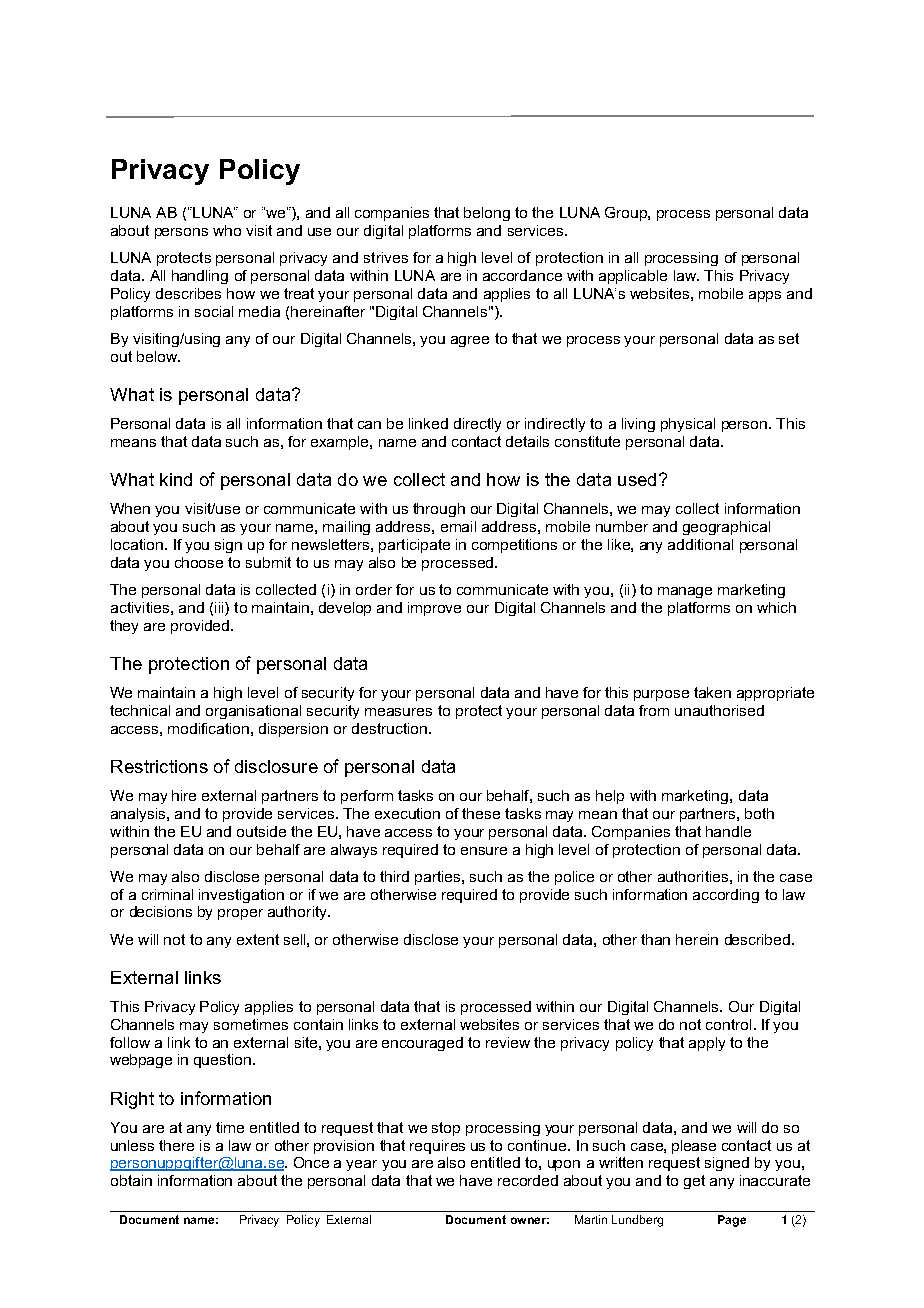  What do you see at coordinates (633, 277) in the image?
I see `applicable` at bounding box center [633, 277].
